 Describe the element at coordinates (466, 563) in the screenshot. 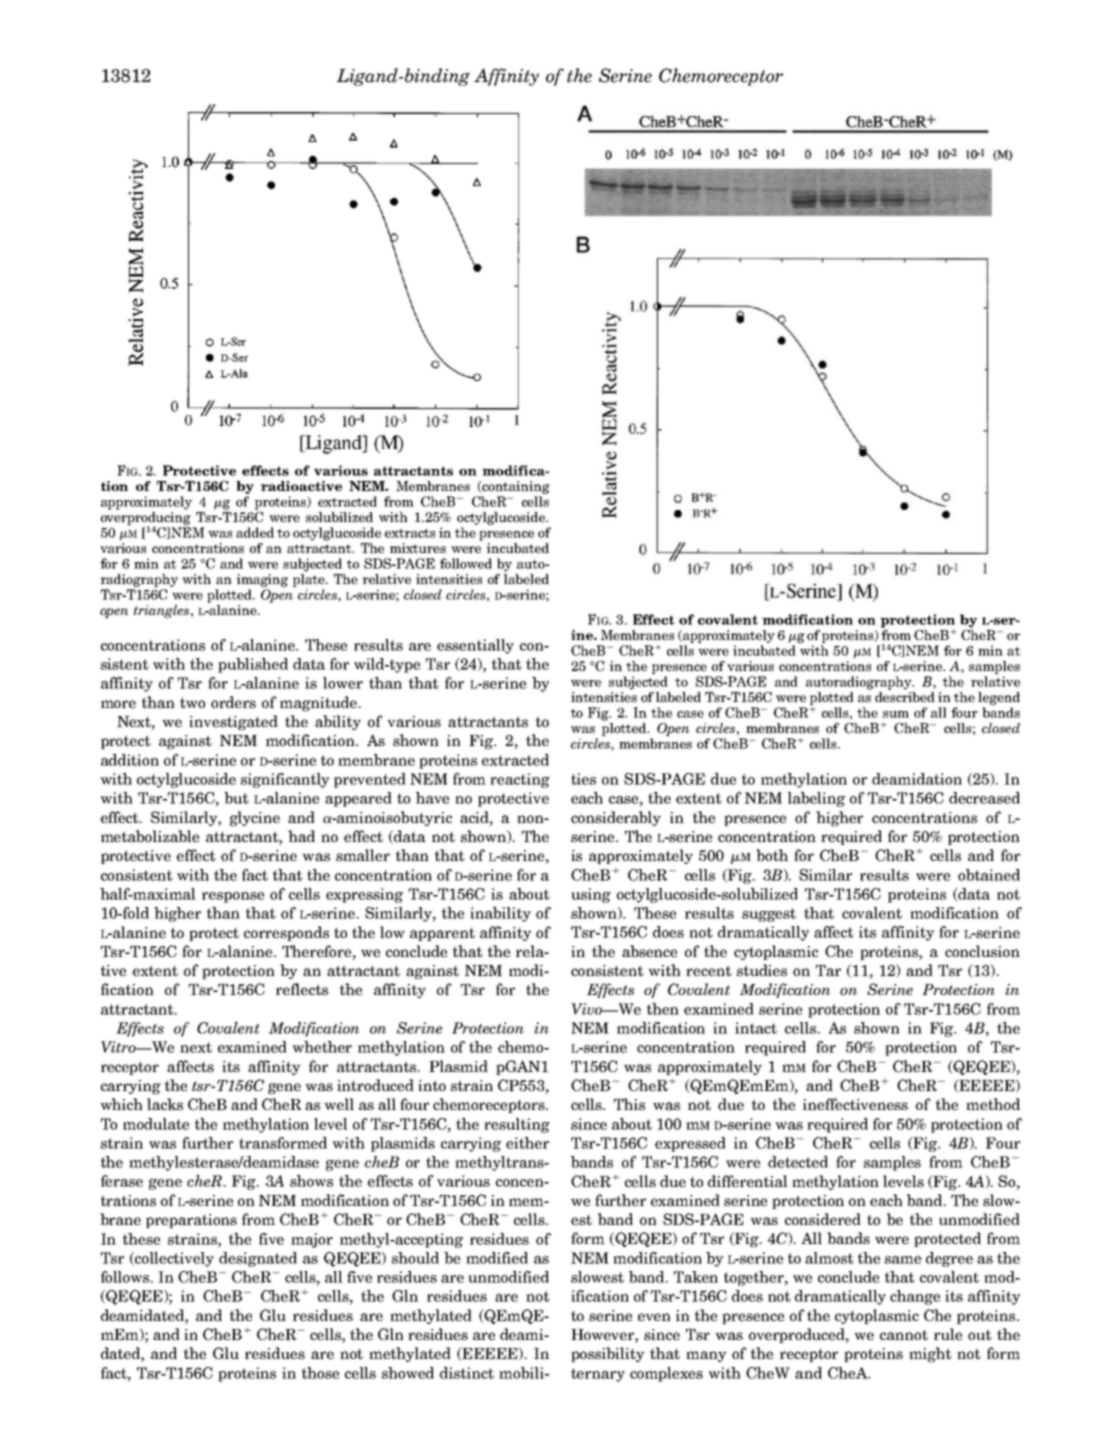

I see `followed` at that location.
